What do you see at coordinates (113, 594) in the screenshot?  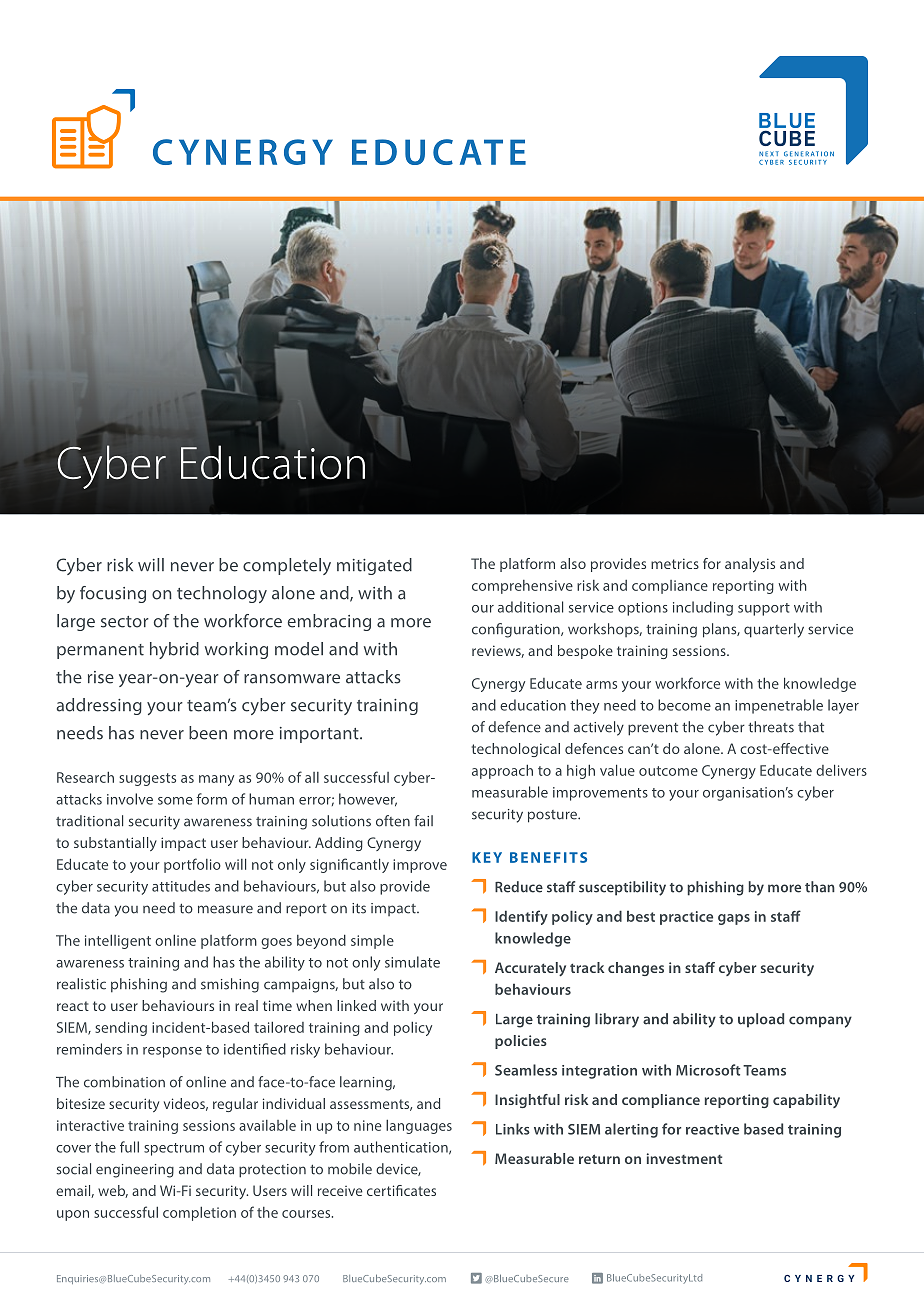 I see `focusing` at bounding box center [113, 594].
